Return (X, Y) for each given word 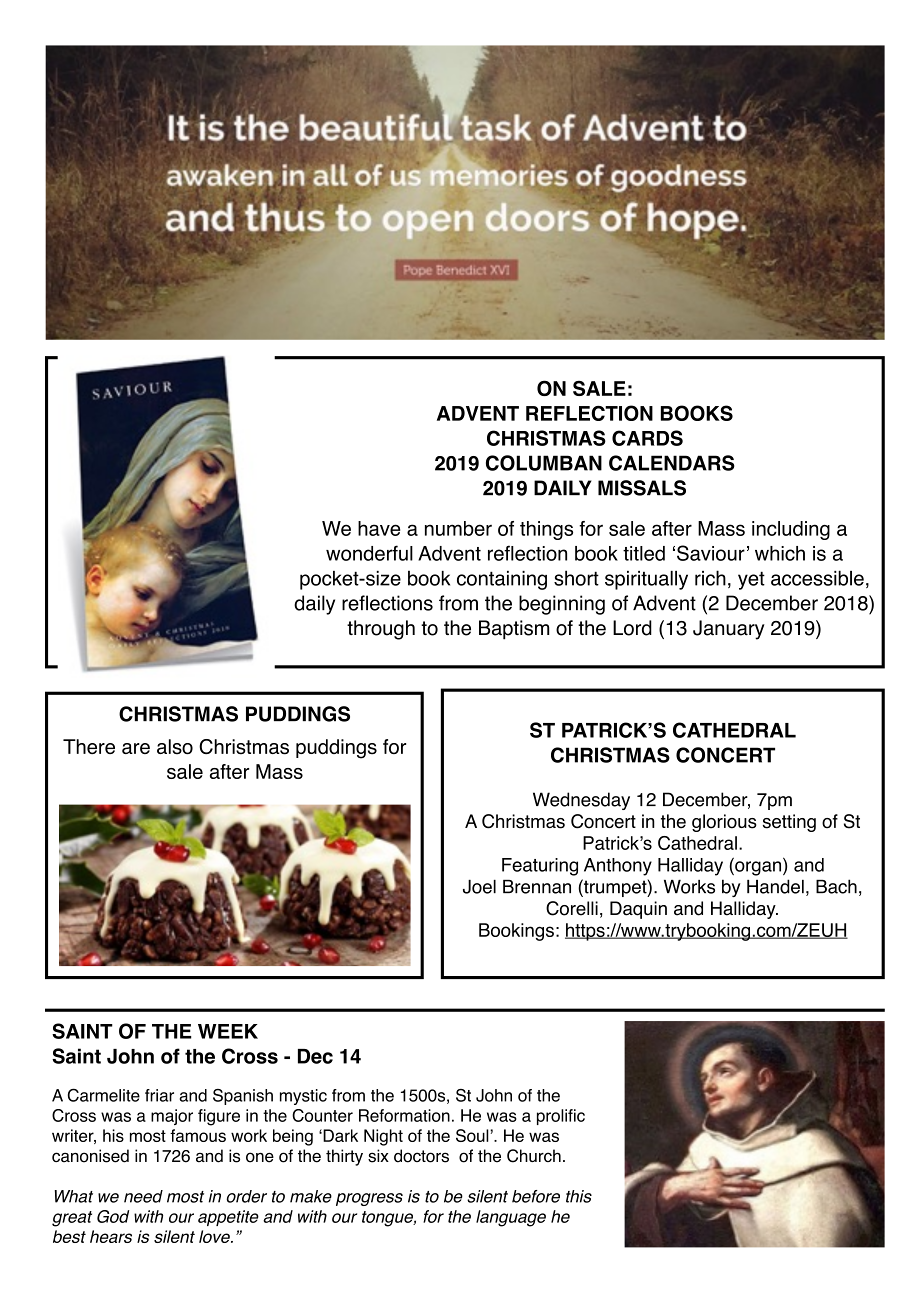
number (458, 528)
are (136, 748)
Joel (479, 887)
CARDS (647, 438)
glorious (724, 823)
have (379, 528)
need (143, 1196)
